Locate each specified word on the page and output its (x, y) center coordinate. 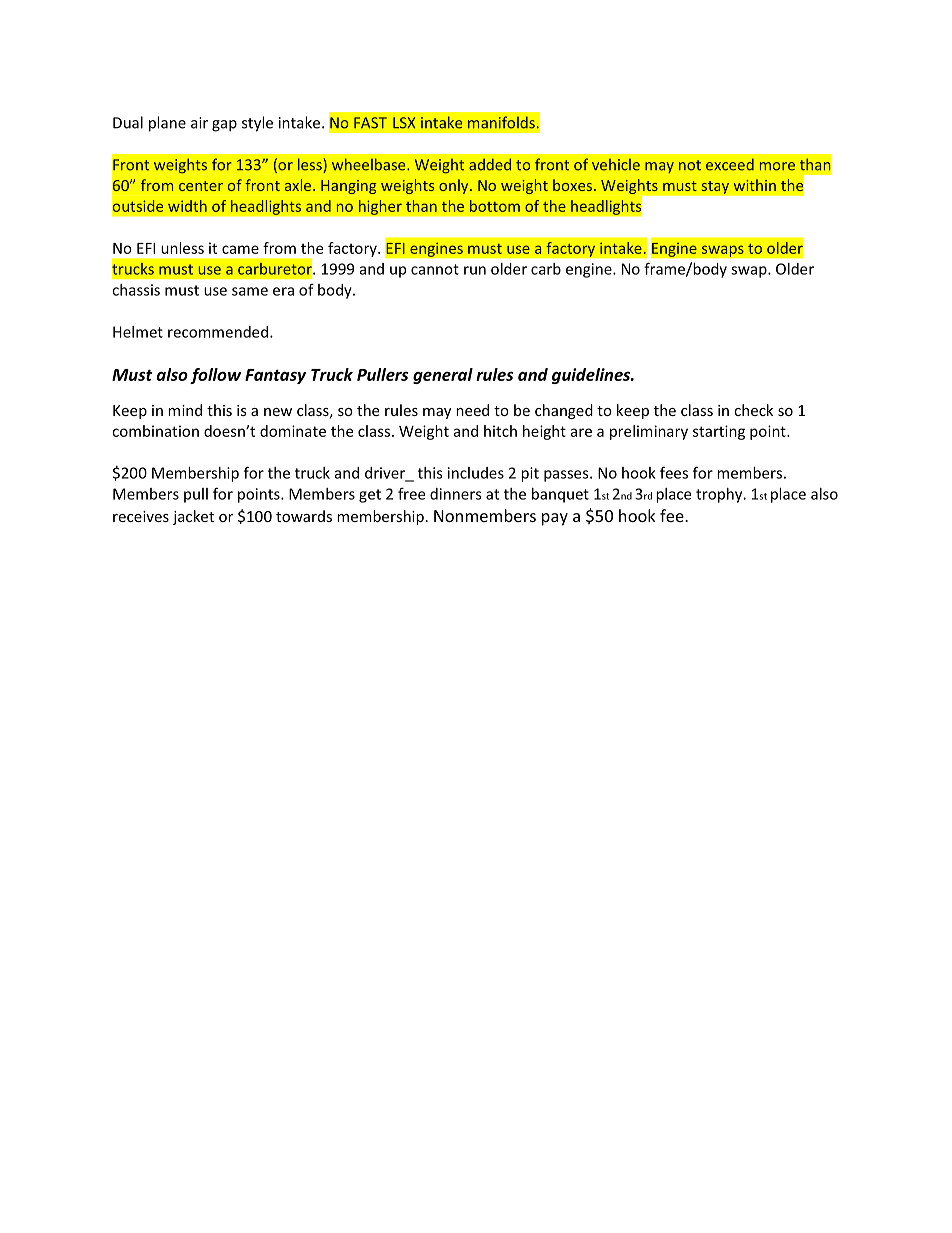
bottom (495, 206)
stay (715, 187)
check (753, 410)
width (187, 206)
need (472, 410)
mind (185, 410)
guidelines (592, 376)
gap (224, 126)
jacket (193, 517)
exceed (730, 164)
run (475, 270)
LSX (404, 123)
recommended (218, 332)
